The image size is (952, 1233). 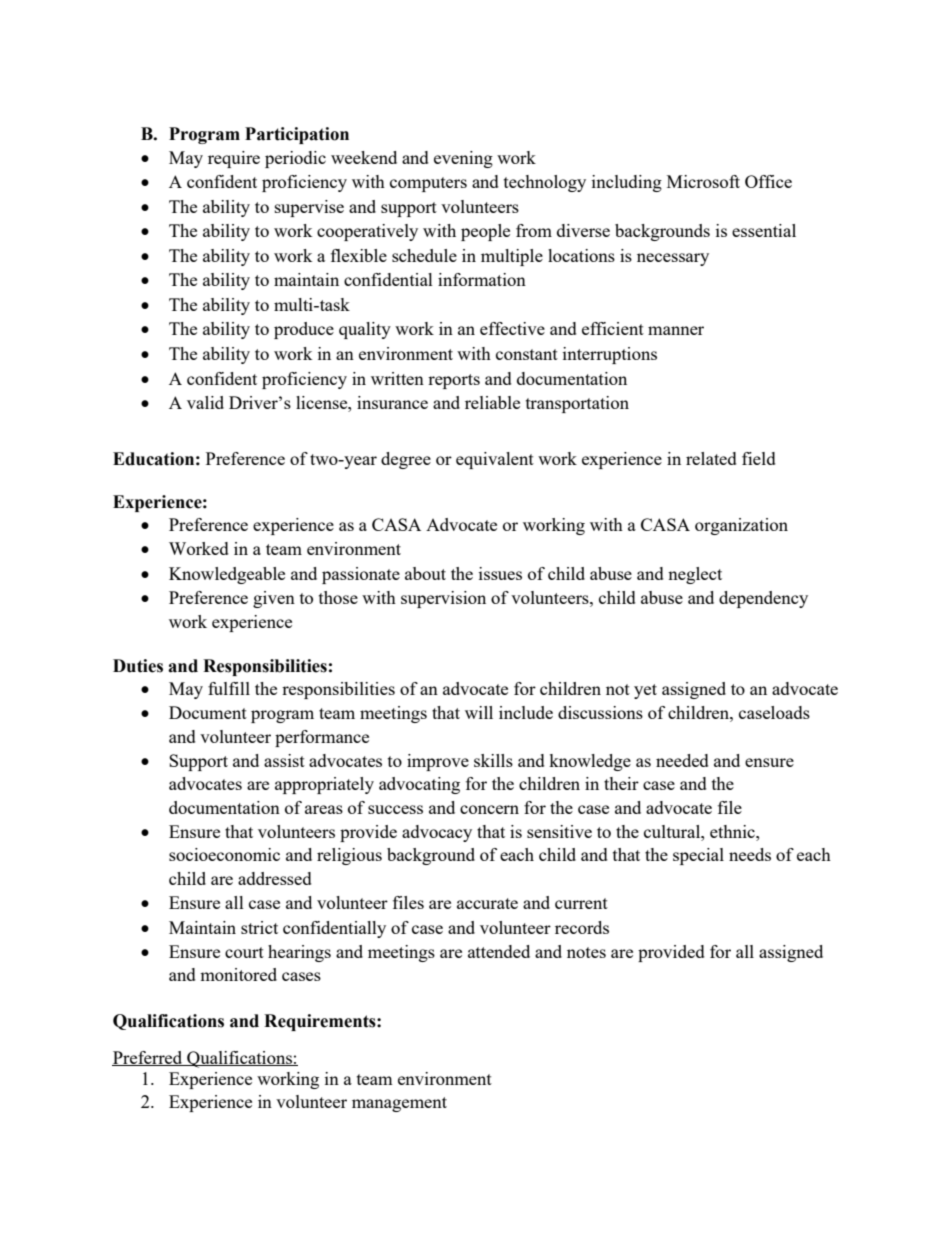 What do you see at coordinates (695, 575) in the page?
I see `neglect` at bounding box center [695, 575].
